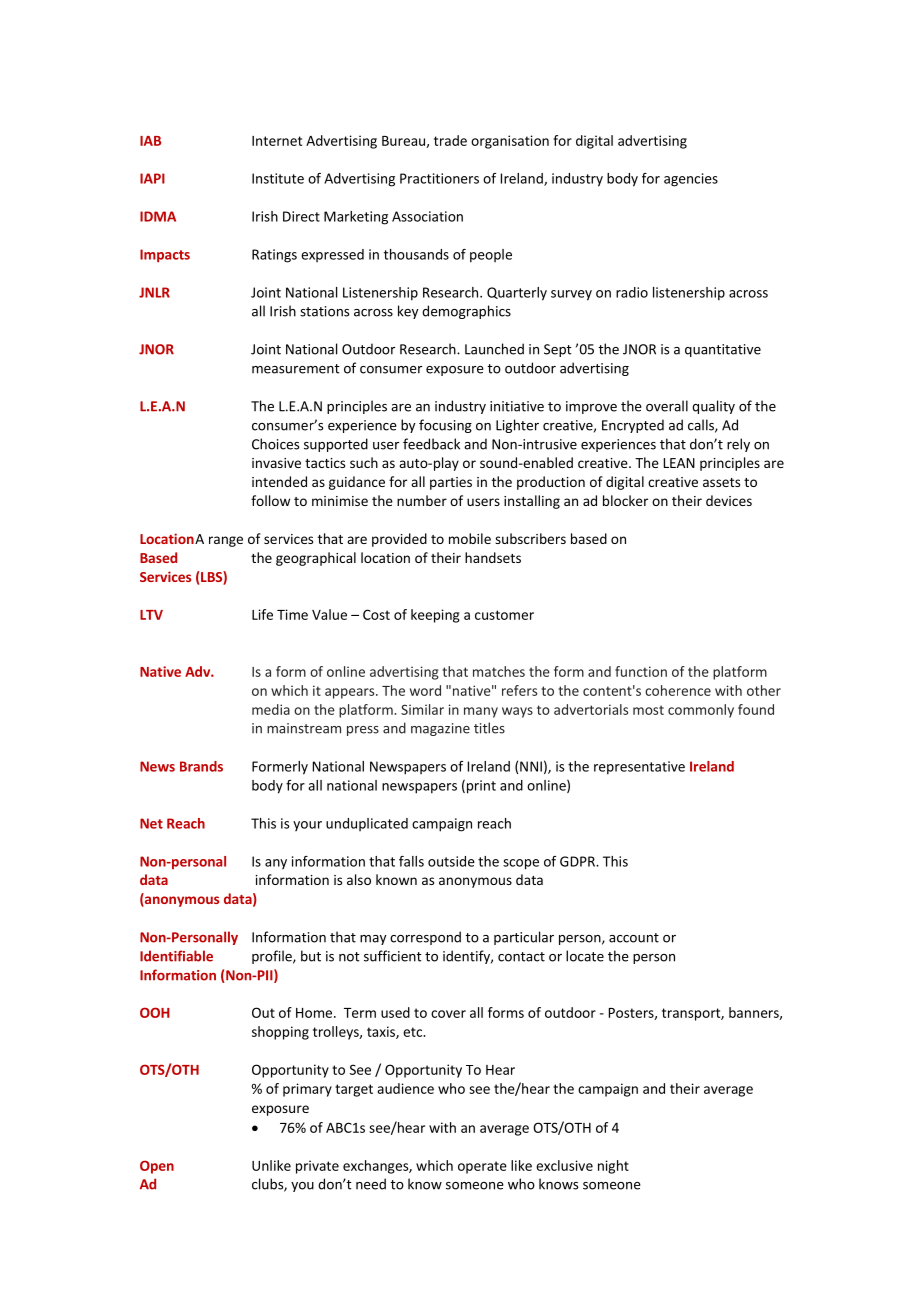 The image size is (924, 1308). Describe the element at coordinates (278, 178) in the screenshot. I see `Institute` at that location.
